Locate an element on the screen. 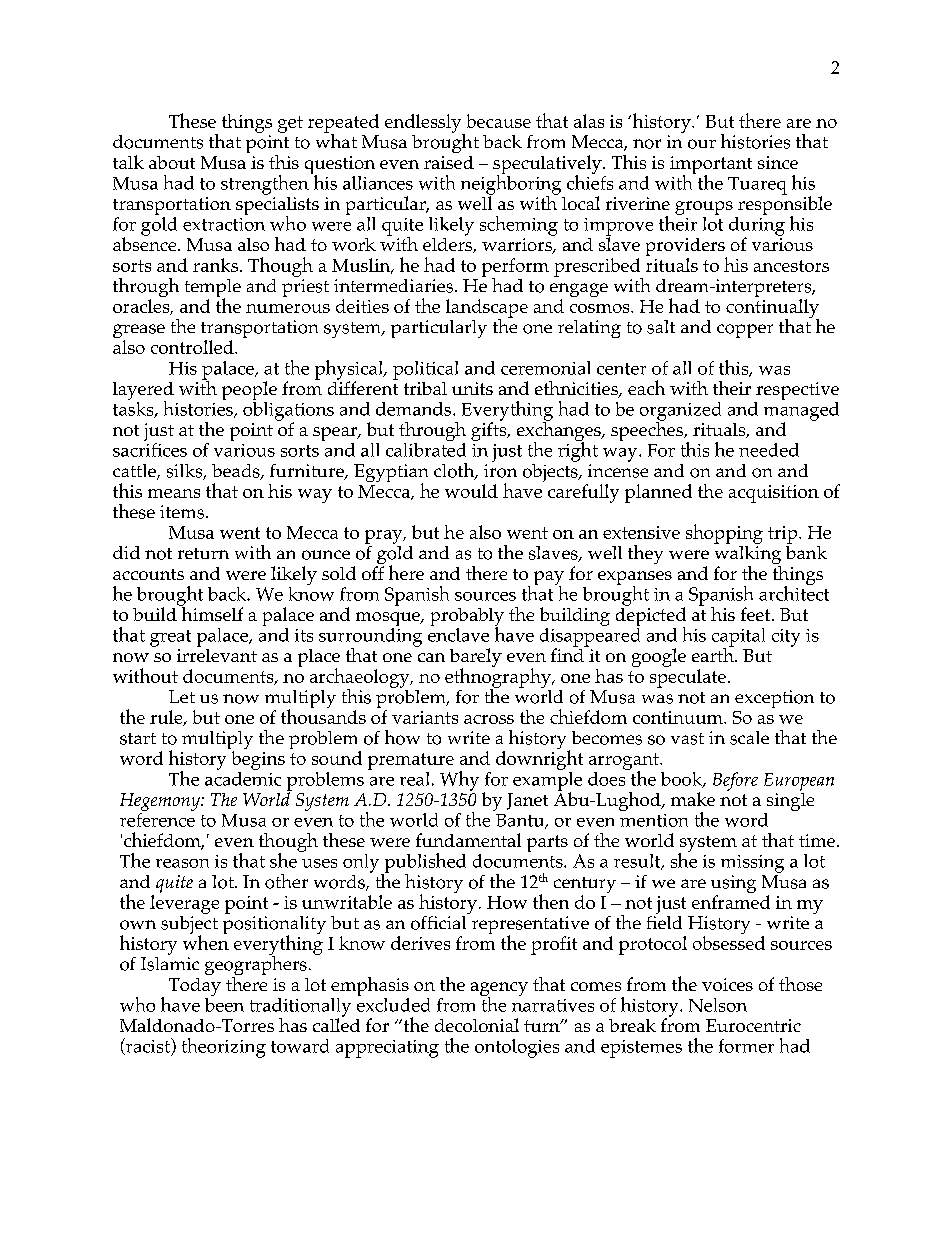 The height and width of the screenshot is (1233, 952). raised is located at coordinates (449, 162).
